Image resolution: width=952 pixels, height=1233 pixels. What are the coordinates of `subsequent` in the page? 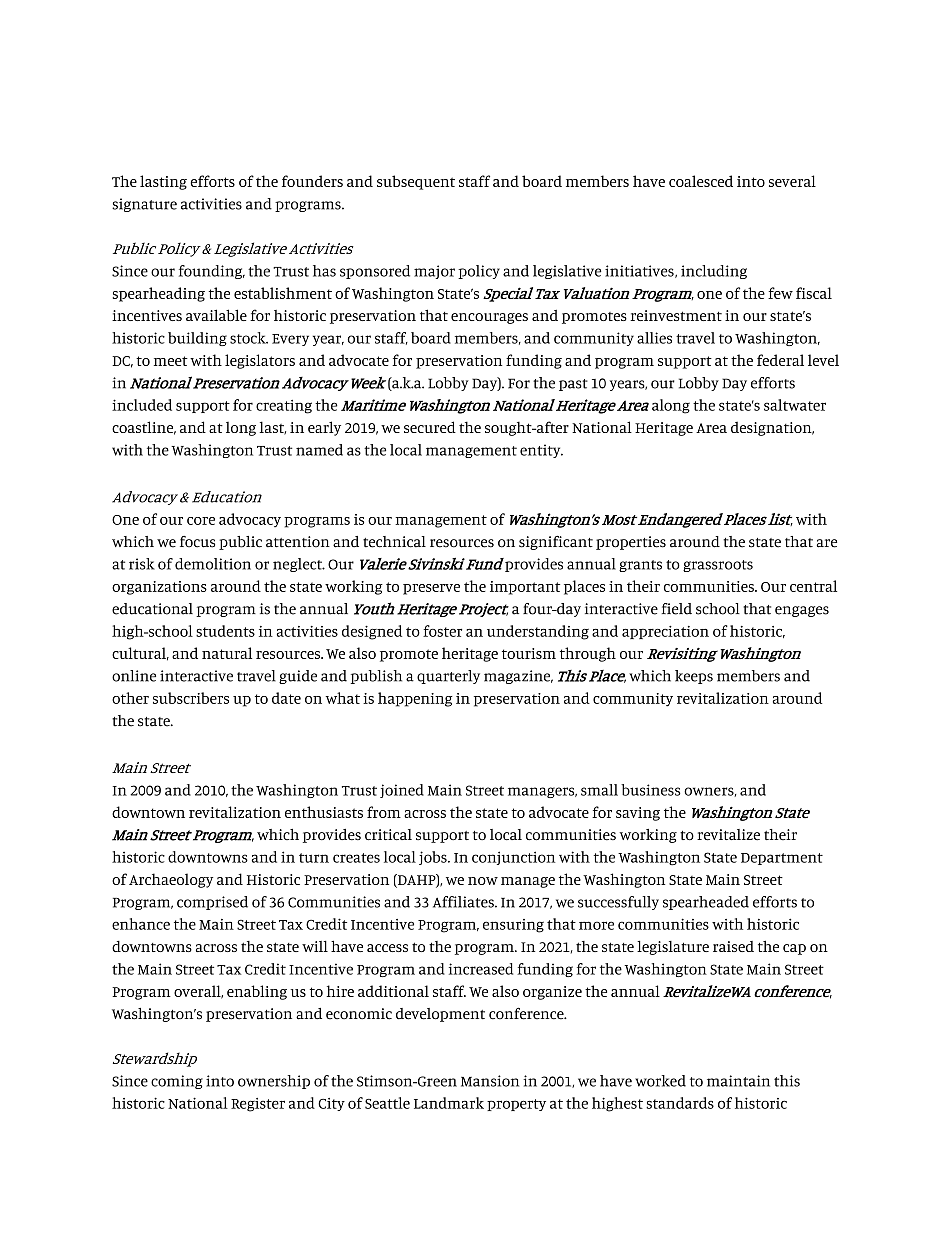 It's located at (416, 182).
